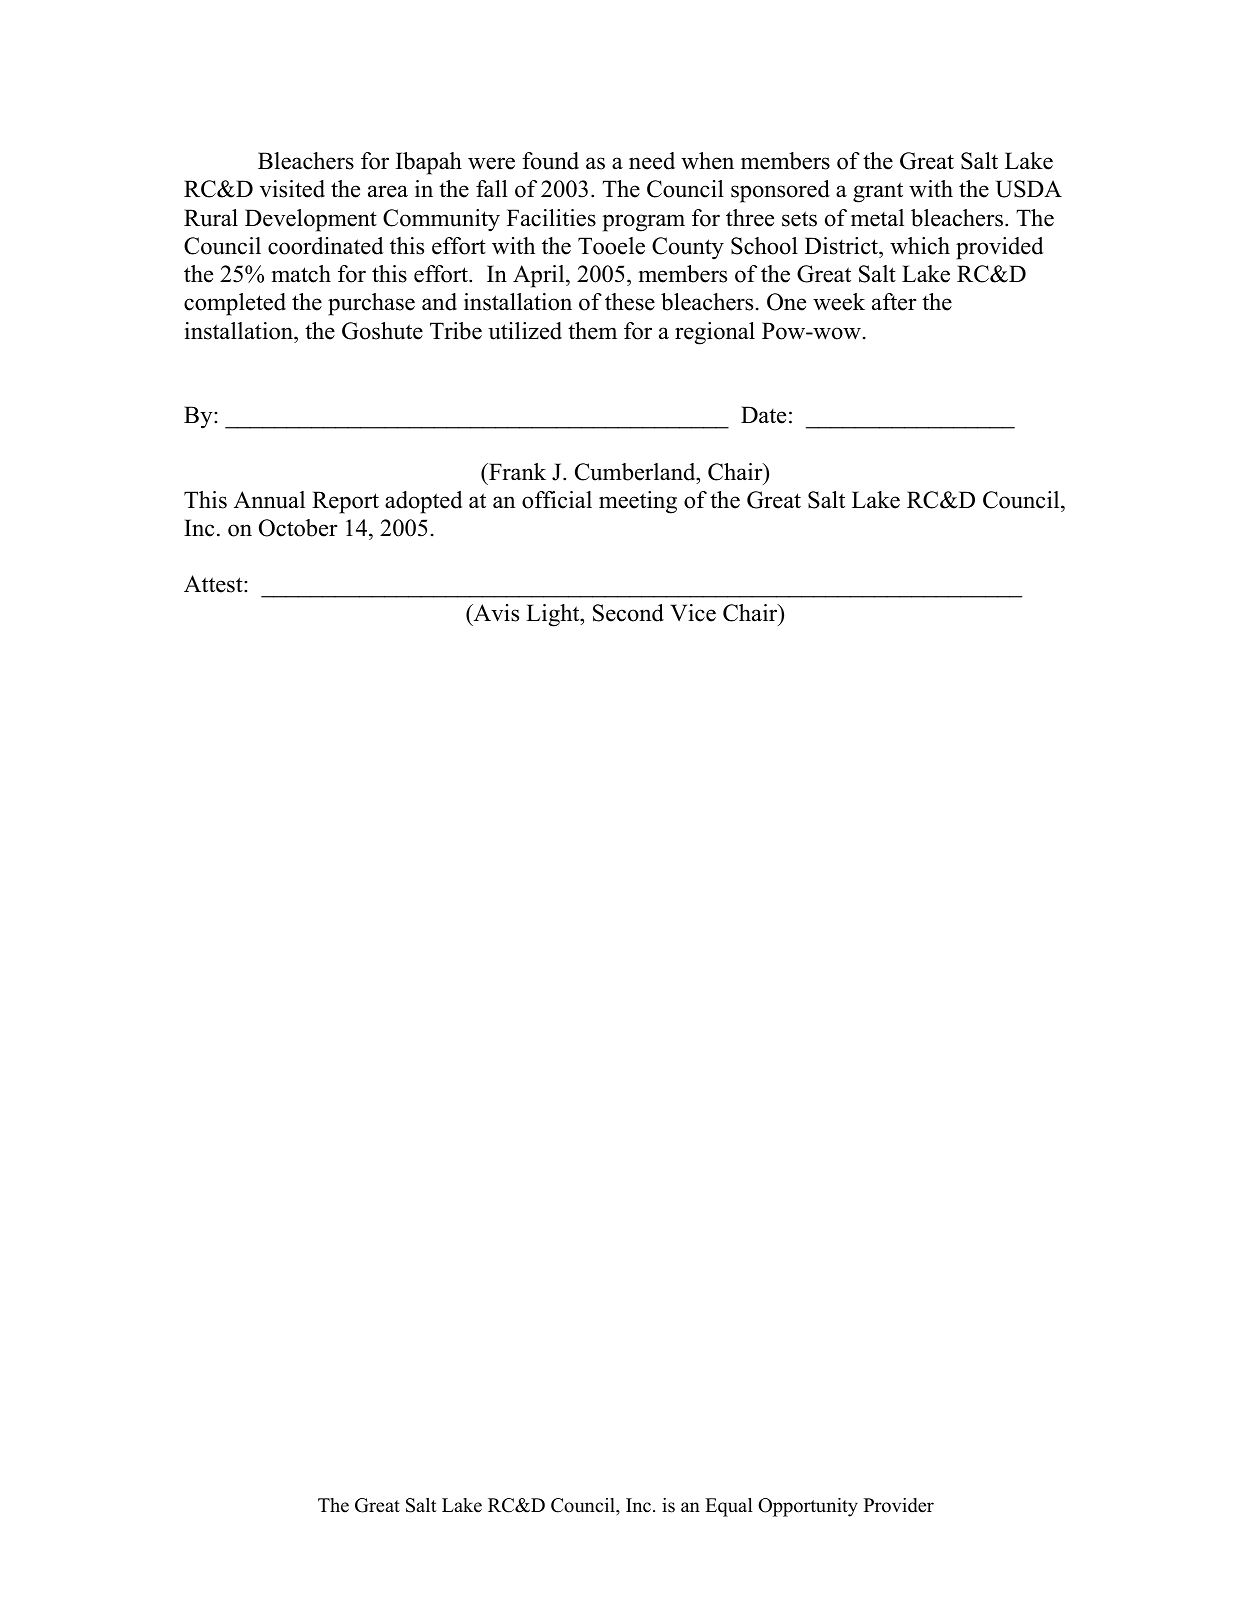  I want to click on Avis, so click(495, 613).
